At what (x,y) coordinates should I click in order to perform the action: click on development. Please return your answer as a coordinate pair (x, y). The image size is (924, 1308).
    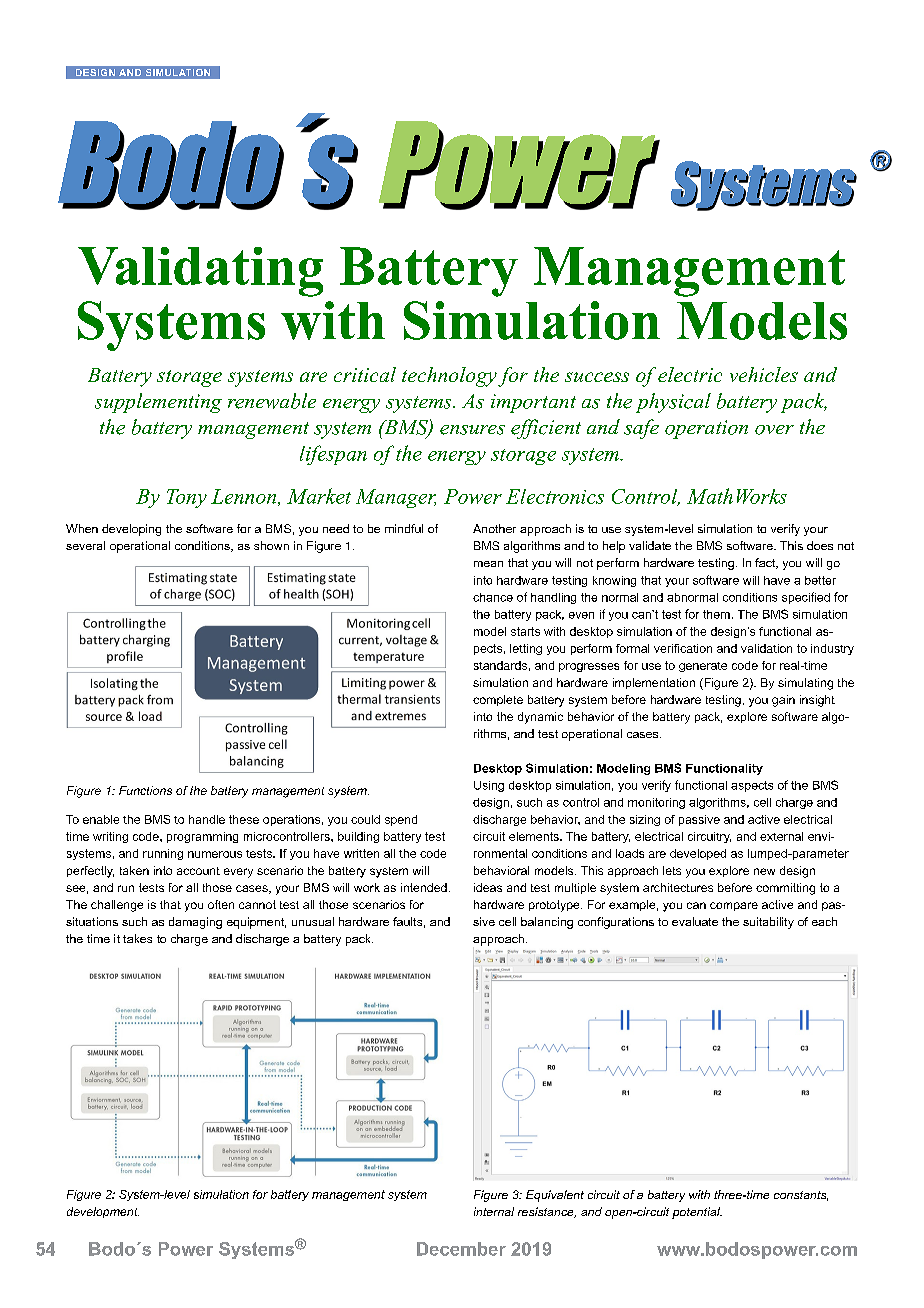
    Looking at the image, I should click on (103, 1212).
